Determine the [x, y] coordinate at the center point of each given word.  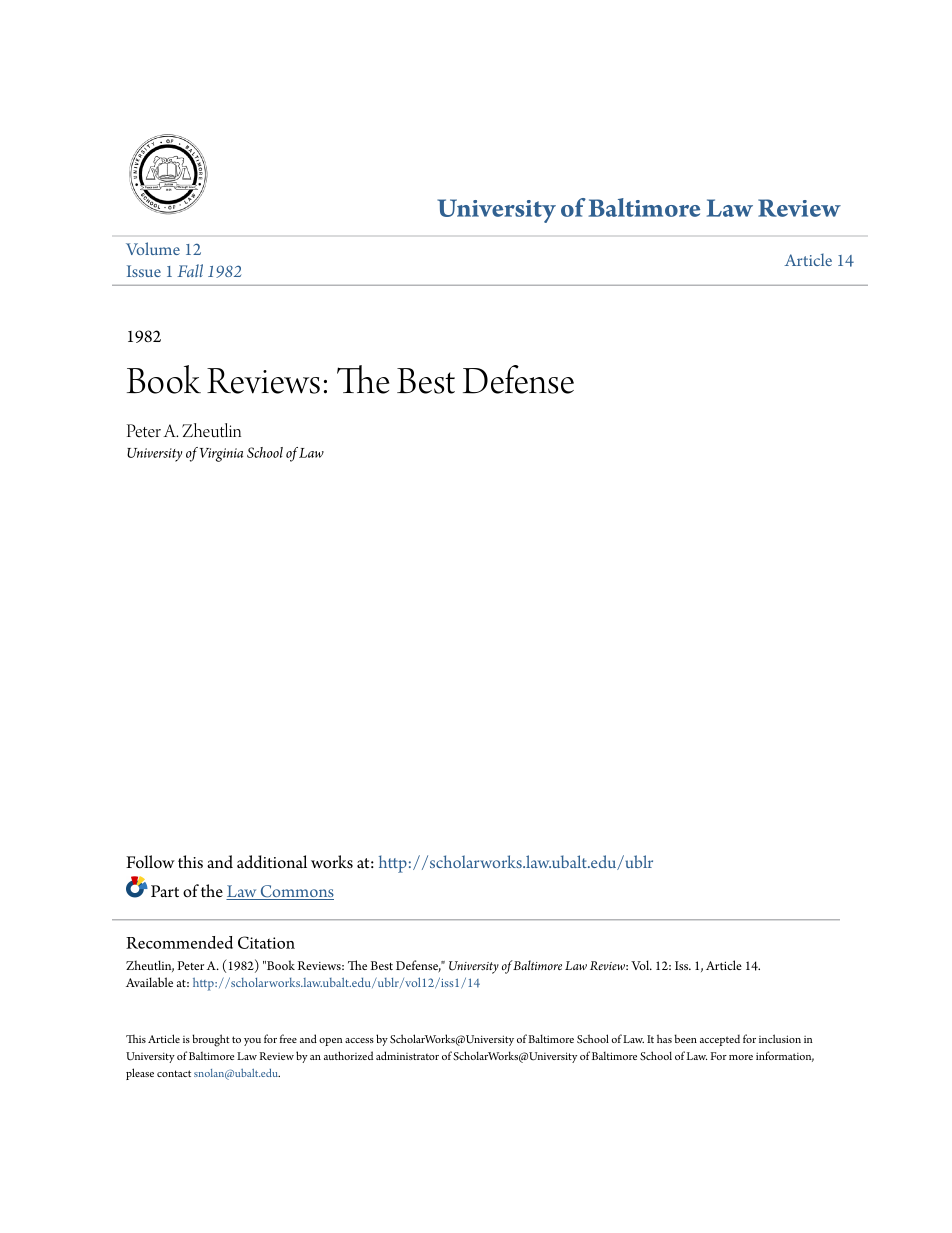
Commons [296, 892]
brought [211, 1040]
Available [149, 982]
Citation [266, 942]
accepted [720, 1040]
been [685, 1038]
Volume [153, 248]
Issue [144, 271]
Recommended [179, 942]
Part [165, 891]
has [664, 1038]
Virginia [221, 455]
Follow [150, 862]
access [359, 1040]
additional [272, 862]
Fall [190, 270]
